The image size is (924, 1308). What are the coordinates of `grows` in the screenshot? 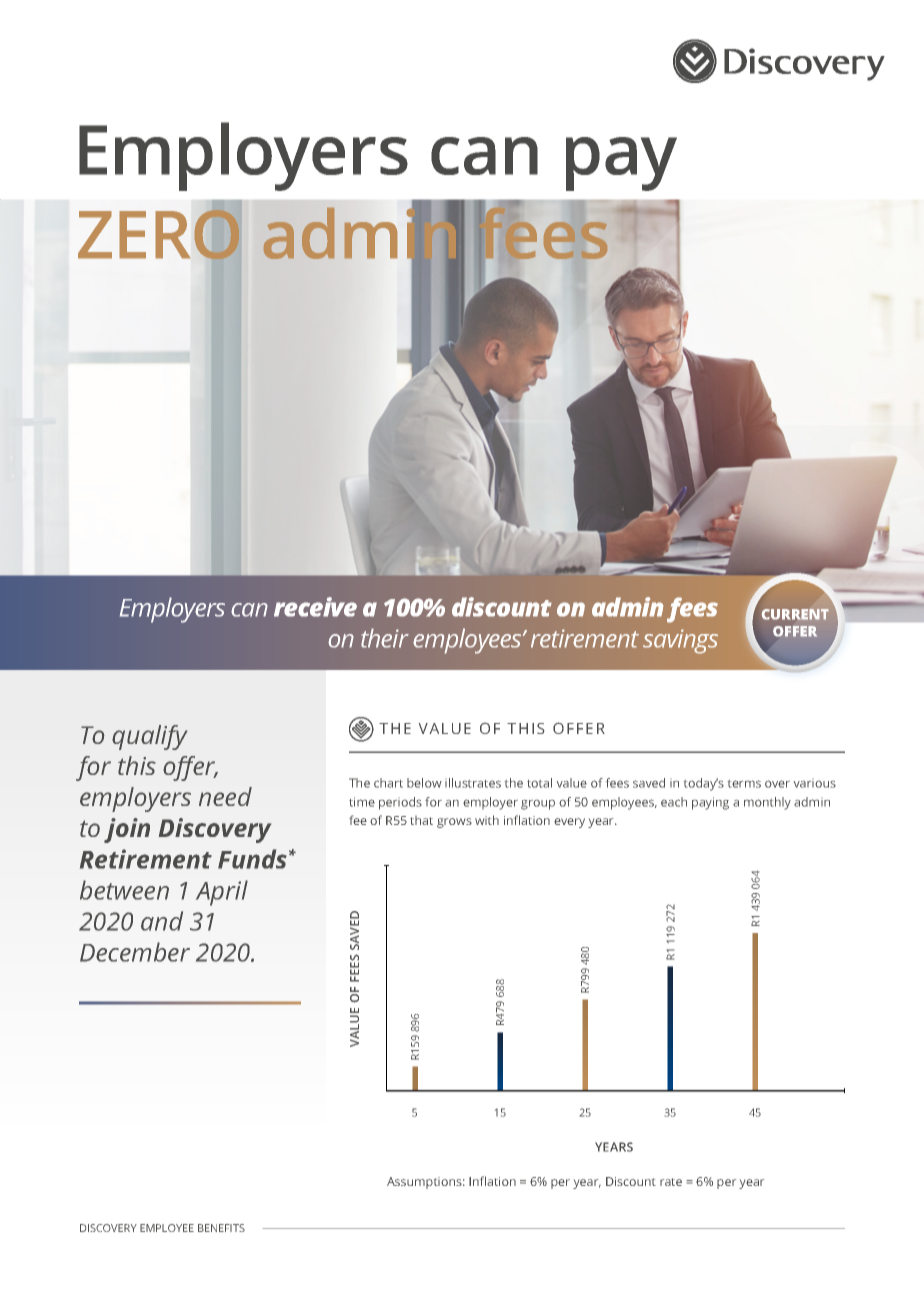 It's located at (454, 823).
